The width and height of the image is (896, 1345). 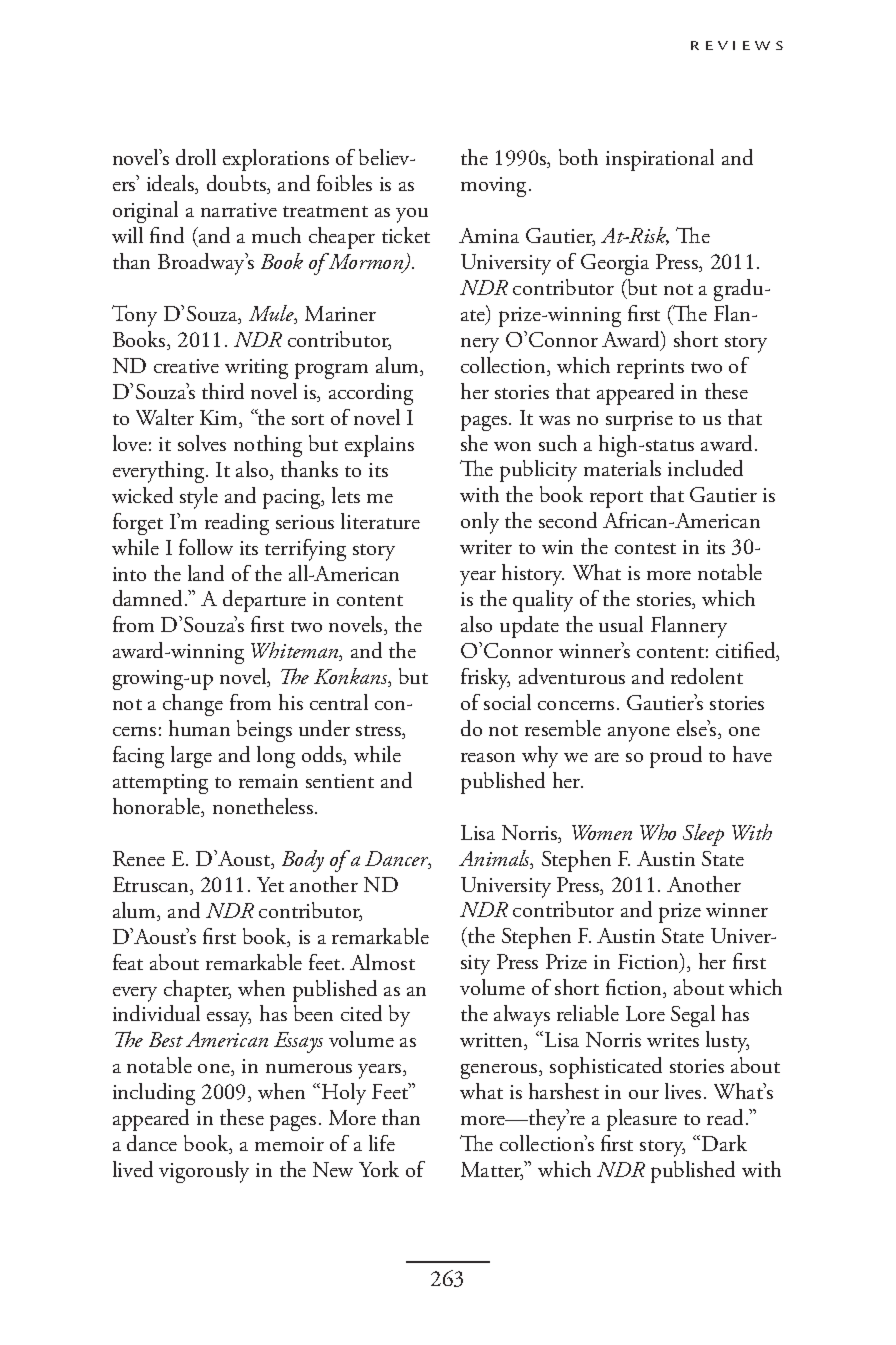 What do you see at coordinates (382, 1143) in the image?
I see `life` at bounding box center [382, 1143].
